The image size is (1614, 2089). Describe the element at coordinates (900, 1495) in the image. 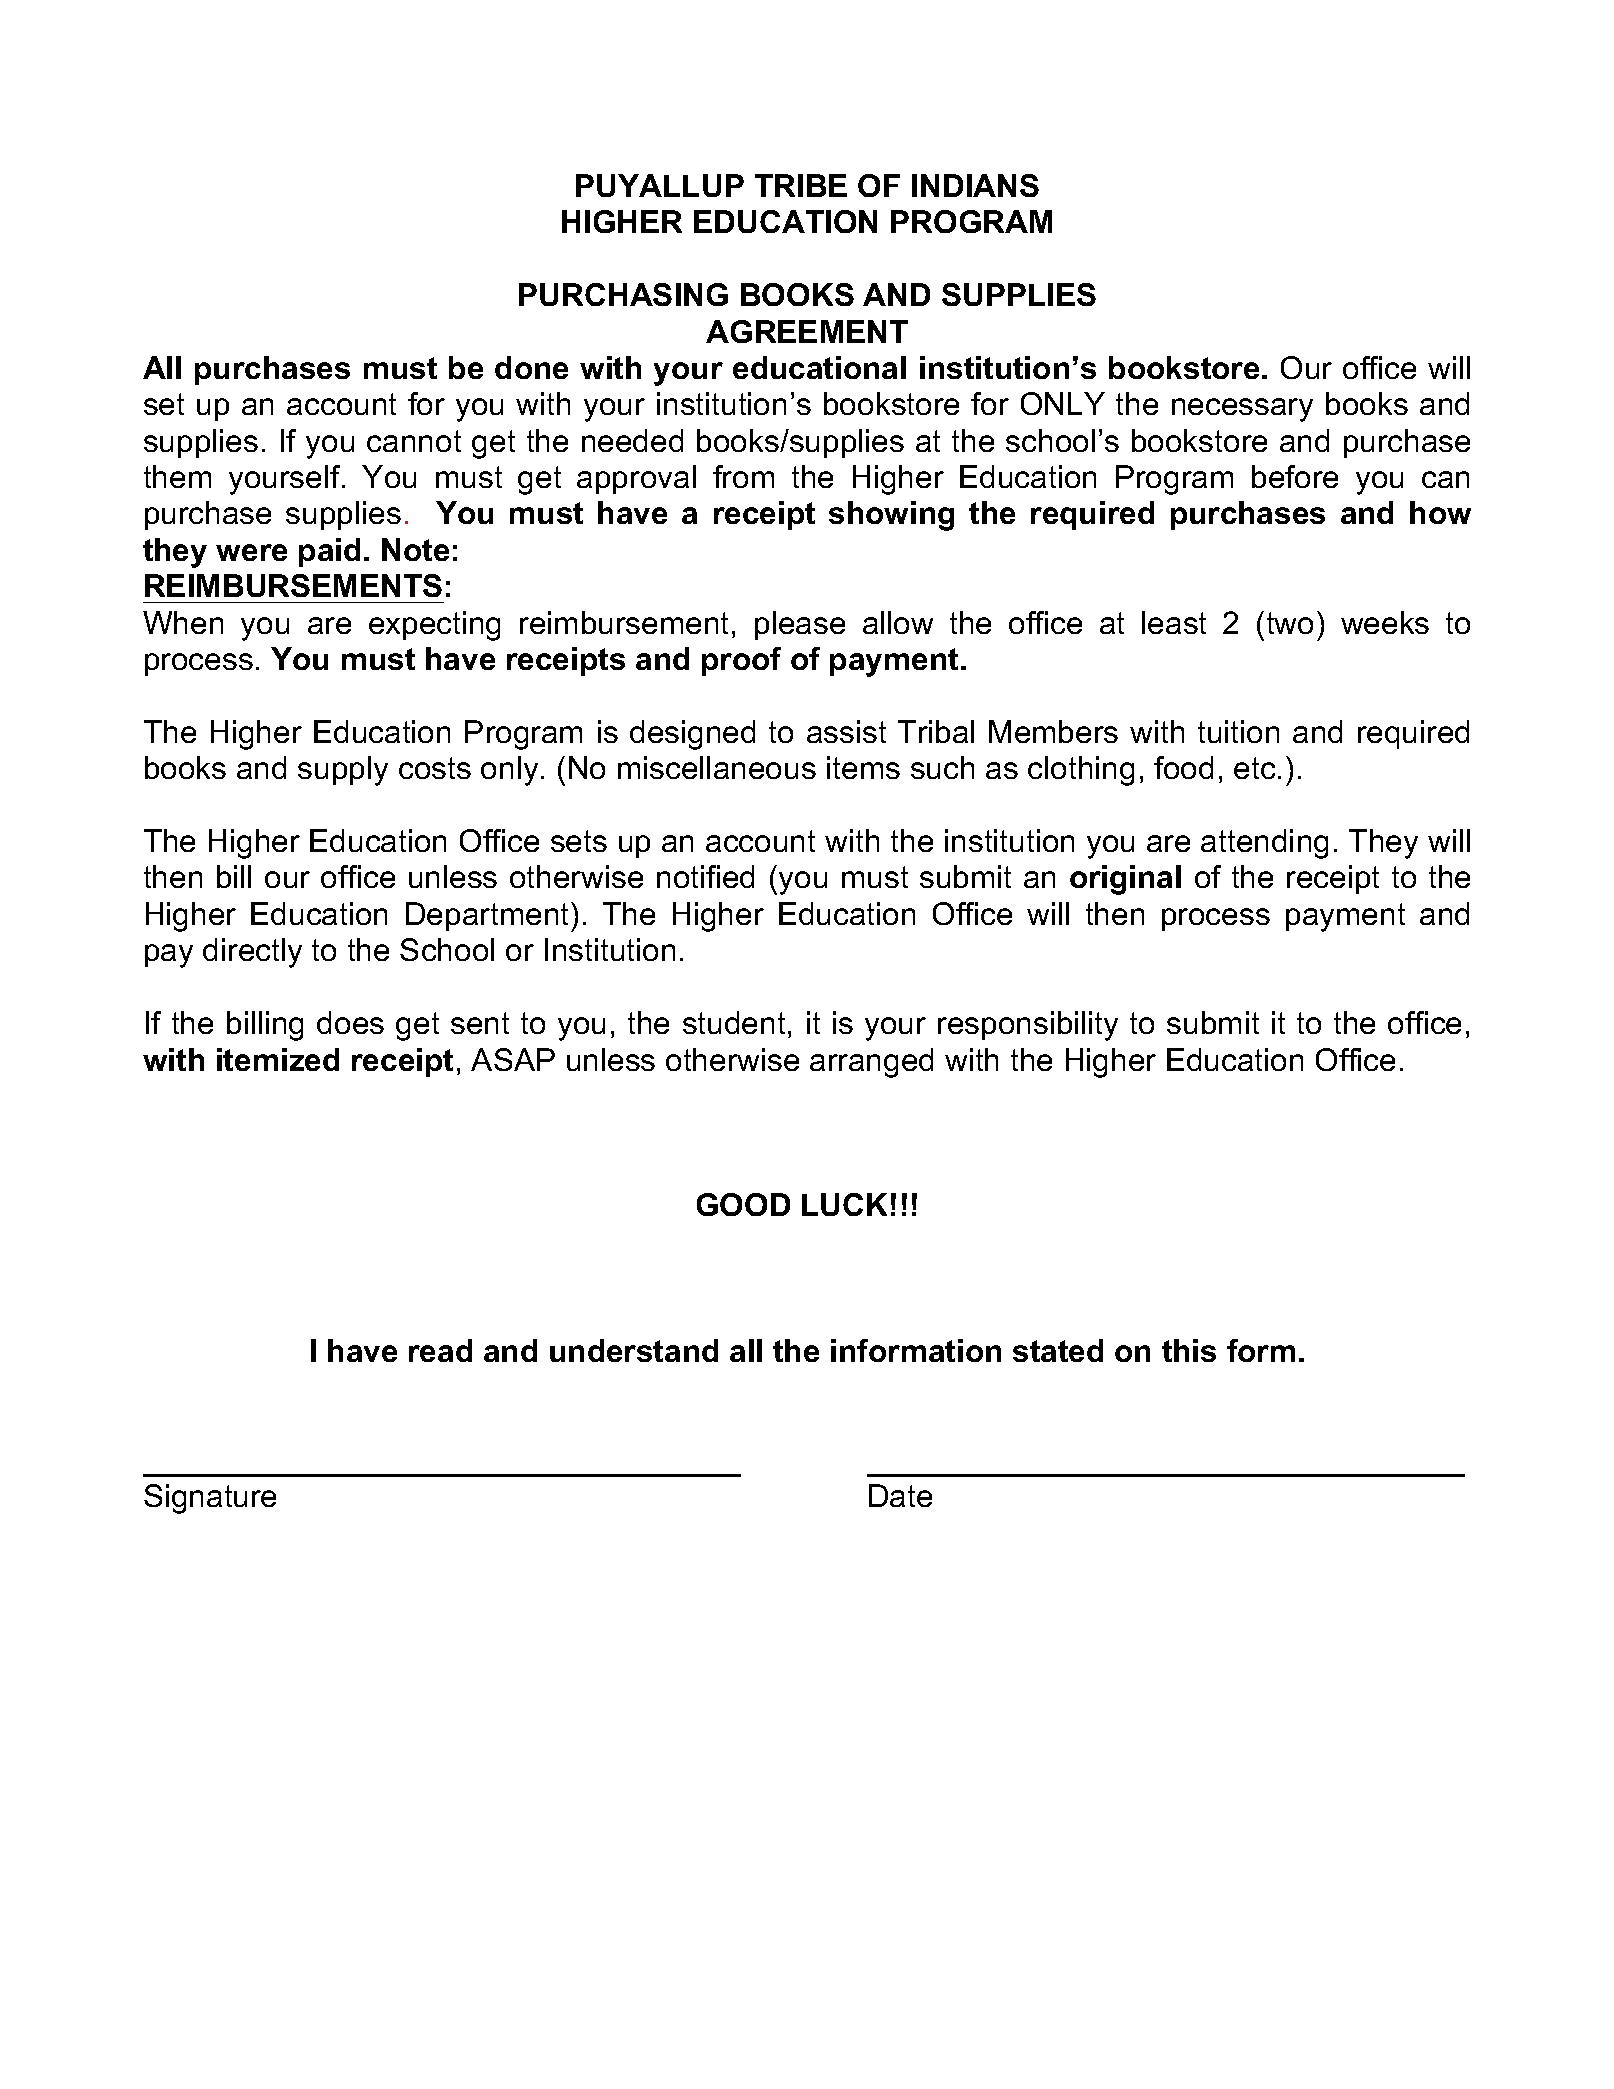

I see `Date` at that location.
